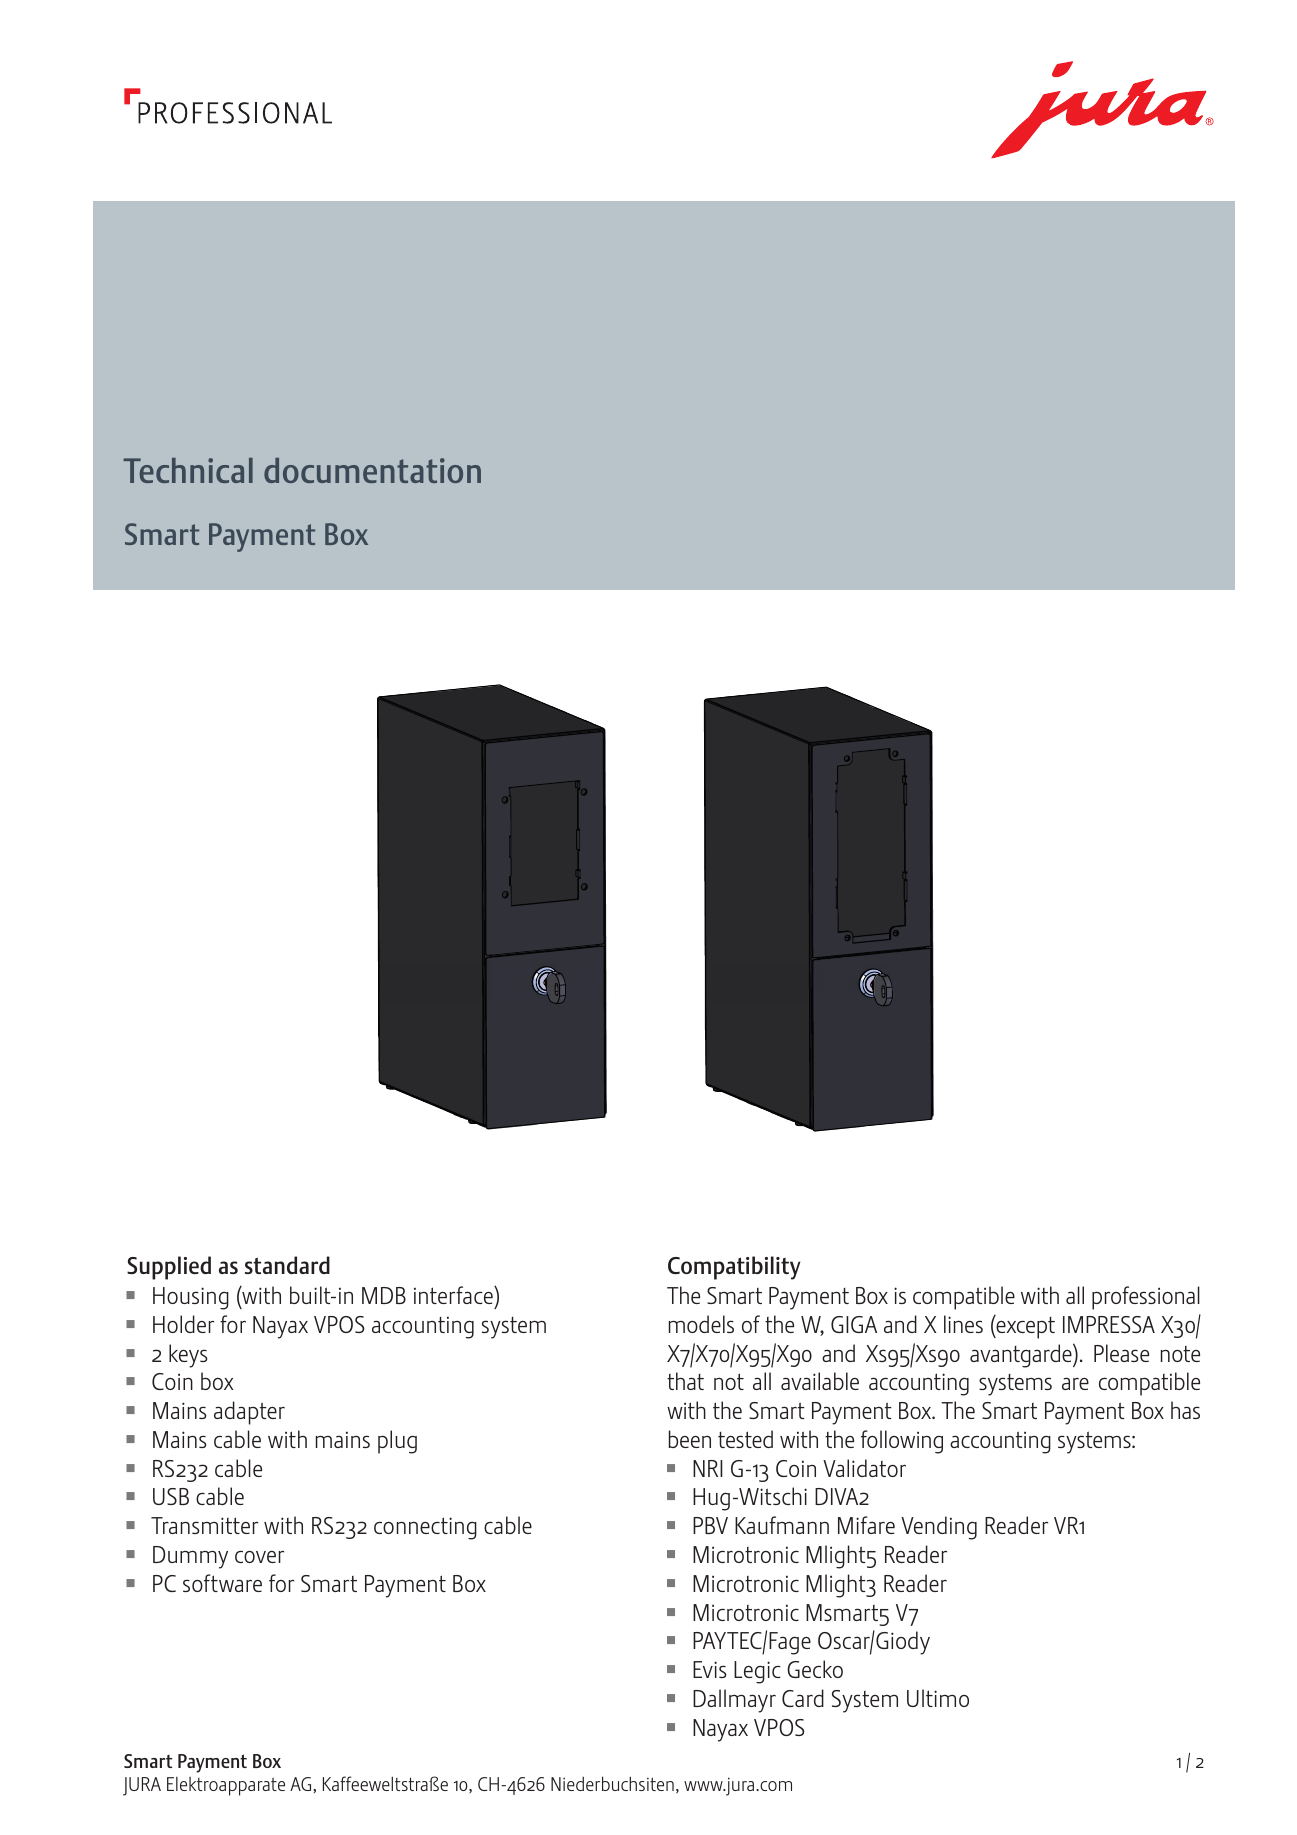  What do you see at coordinates (734, 1268) in the page?
I see `Compatibility` at bounding box center [734, 1268].
